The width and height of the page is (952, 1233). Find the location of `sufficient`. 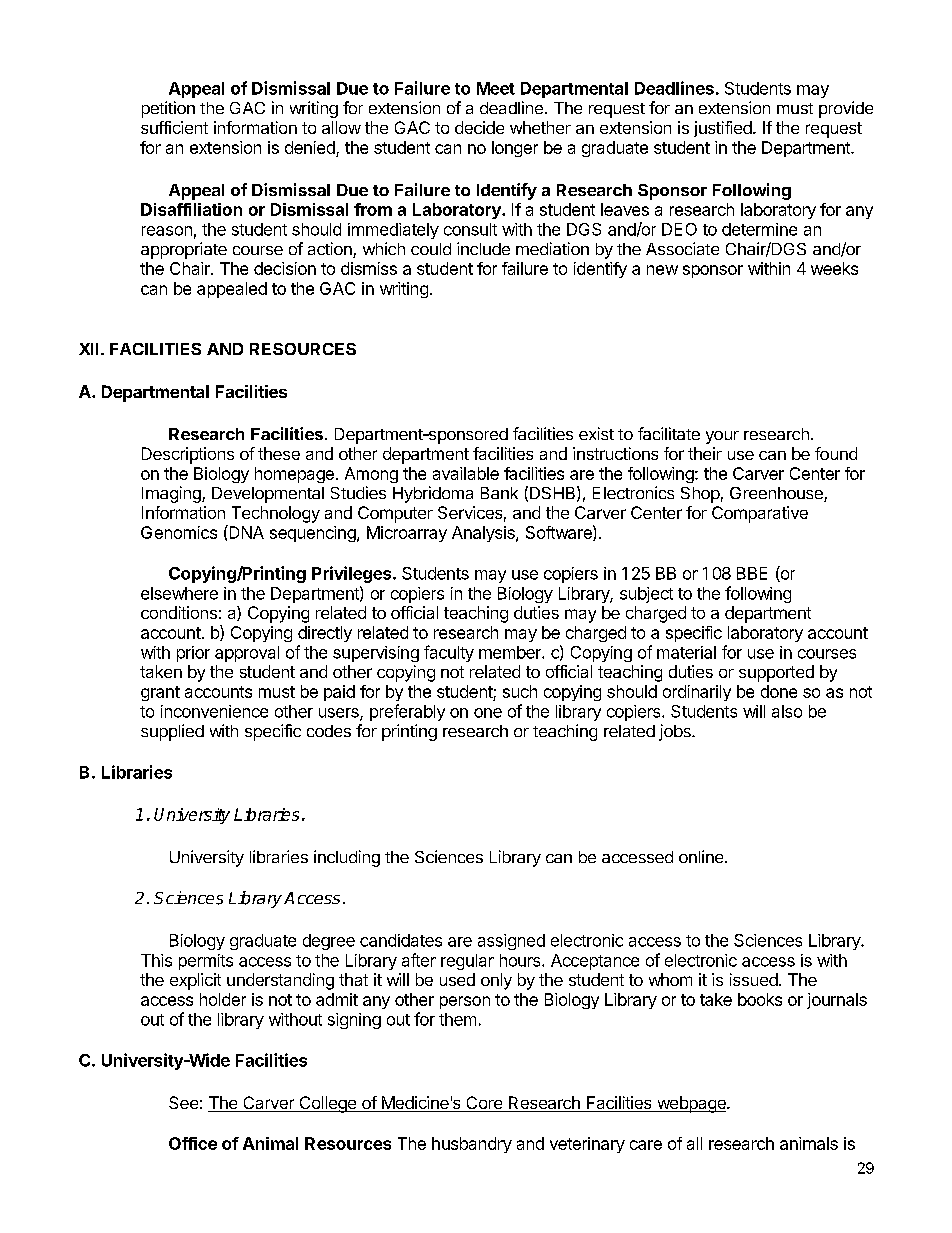

sufficient is located at coordinates (174, 127).
